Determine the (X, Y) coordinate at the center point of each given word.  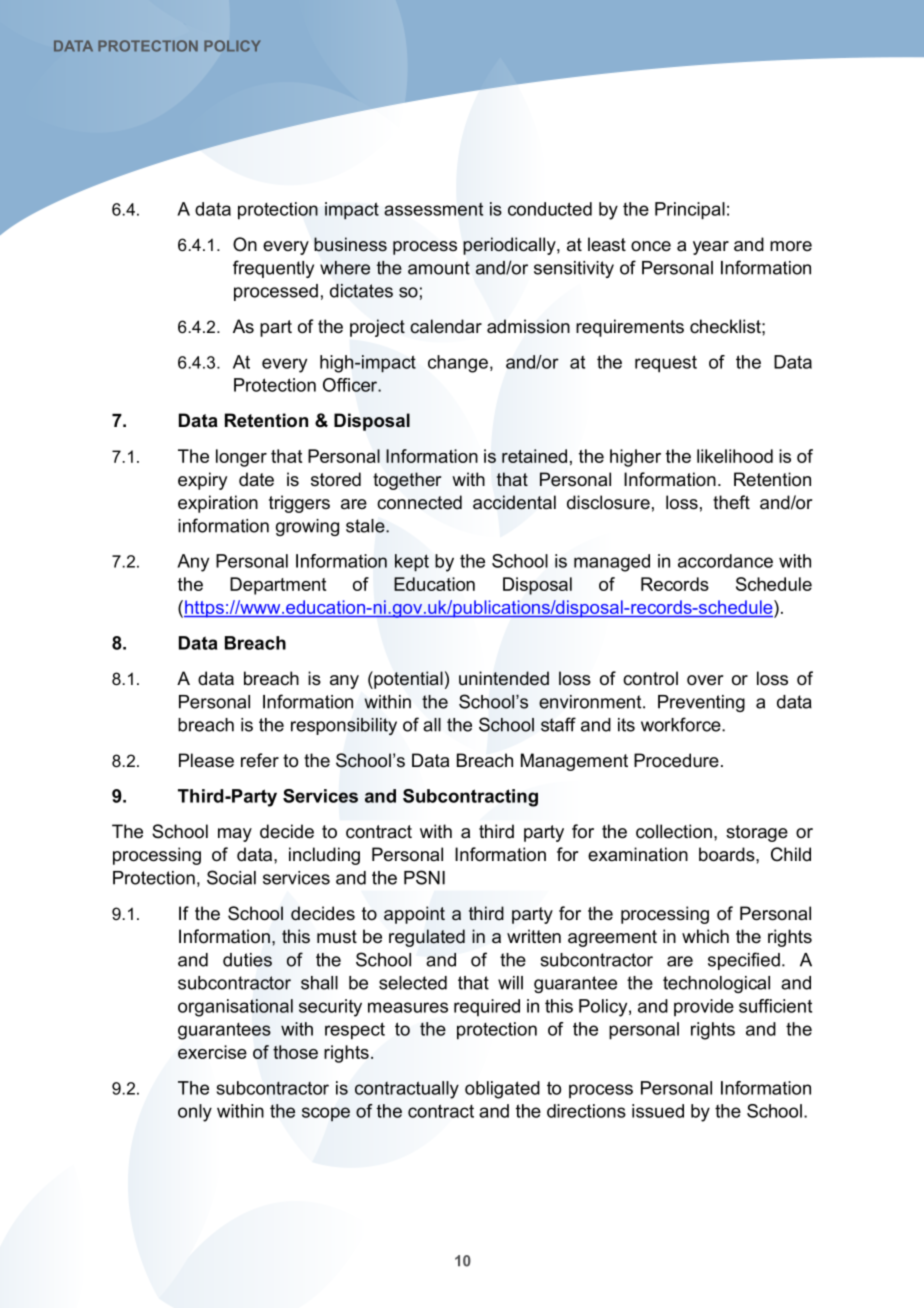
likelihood (735, 456)
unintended (504, 678)
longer (241, 458)
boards (728, 854)
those (295, 1052)
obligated (502, 1090)
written (534, 936)
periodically (510, 246)
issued (658, 1111)
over (705, 680)
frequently (273, 269)
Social (231, 877)
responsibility (344, 726)
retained (534, 456)
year (711, 248)
